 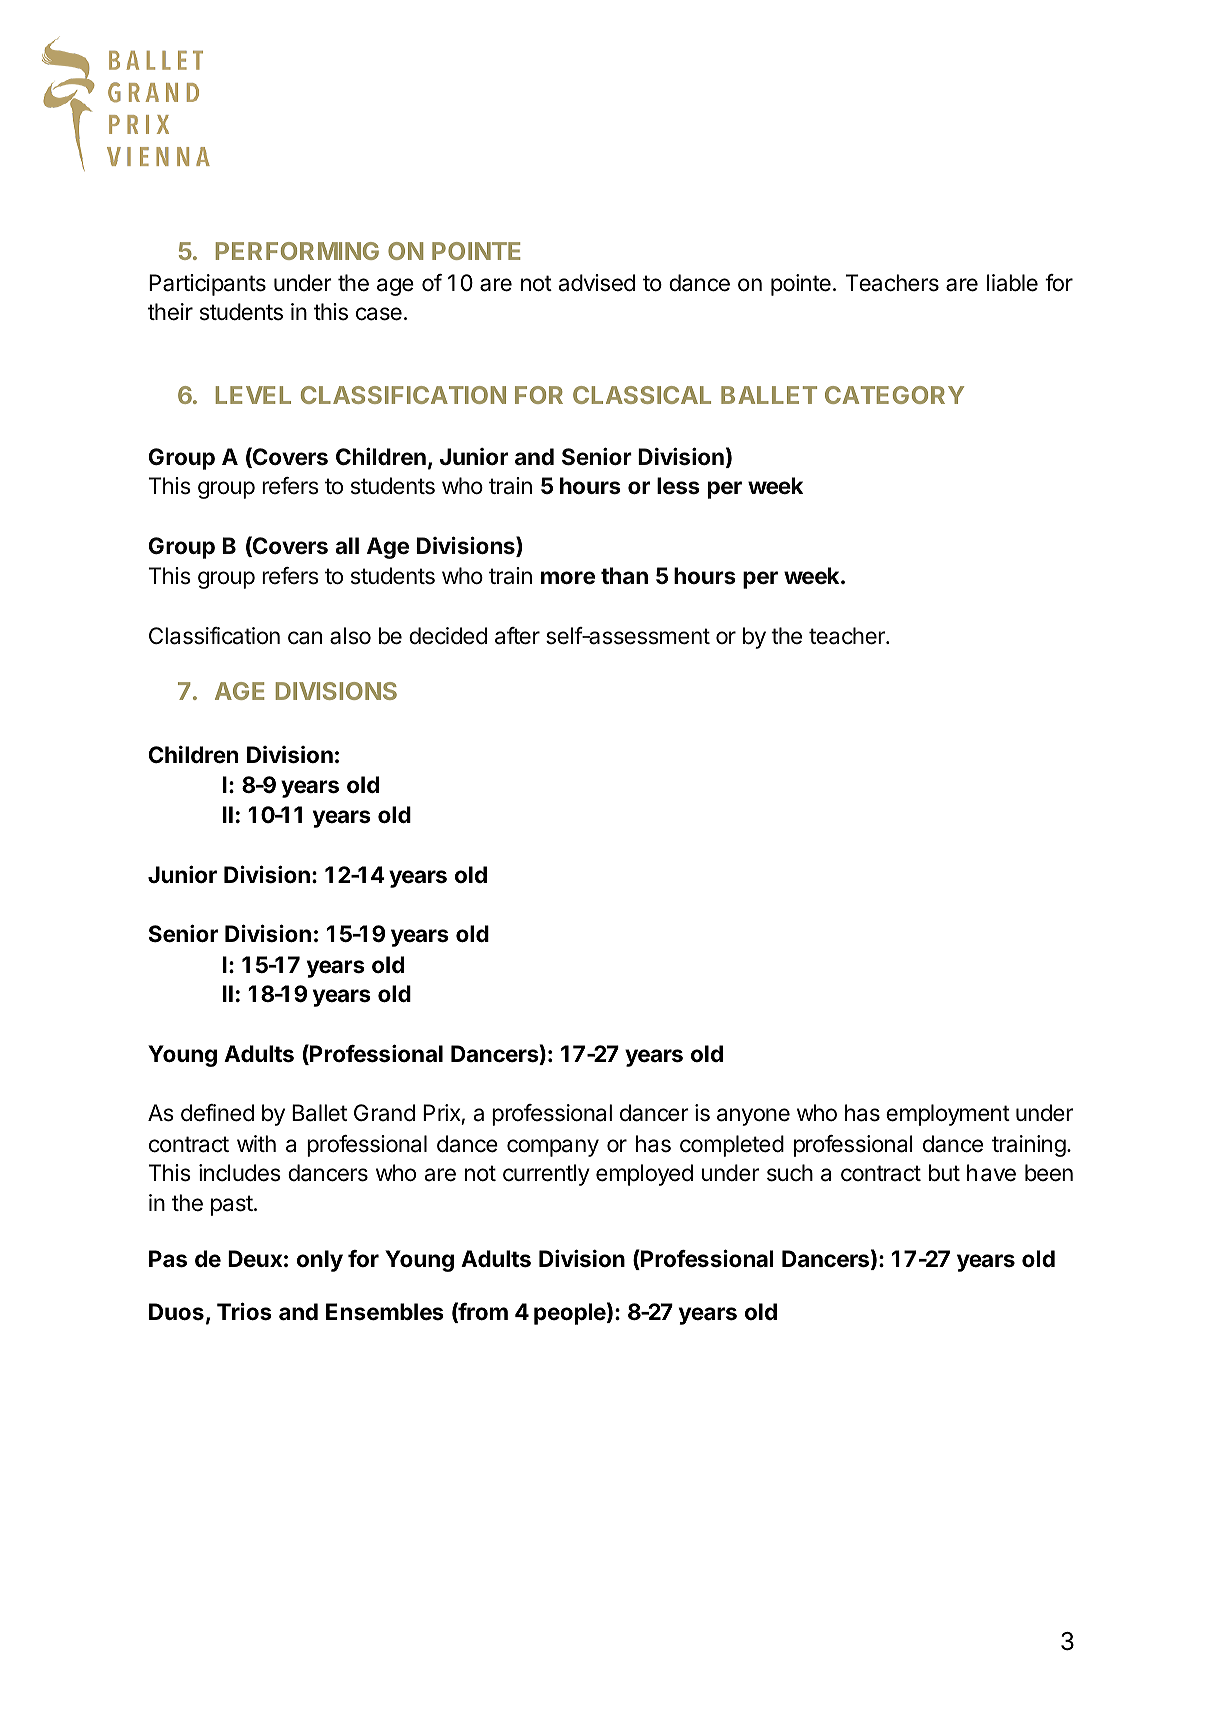 What do you see at coordinates (644, 1175) in the screenshot?
I see `employed` at bounding box center [644, 1175].
